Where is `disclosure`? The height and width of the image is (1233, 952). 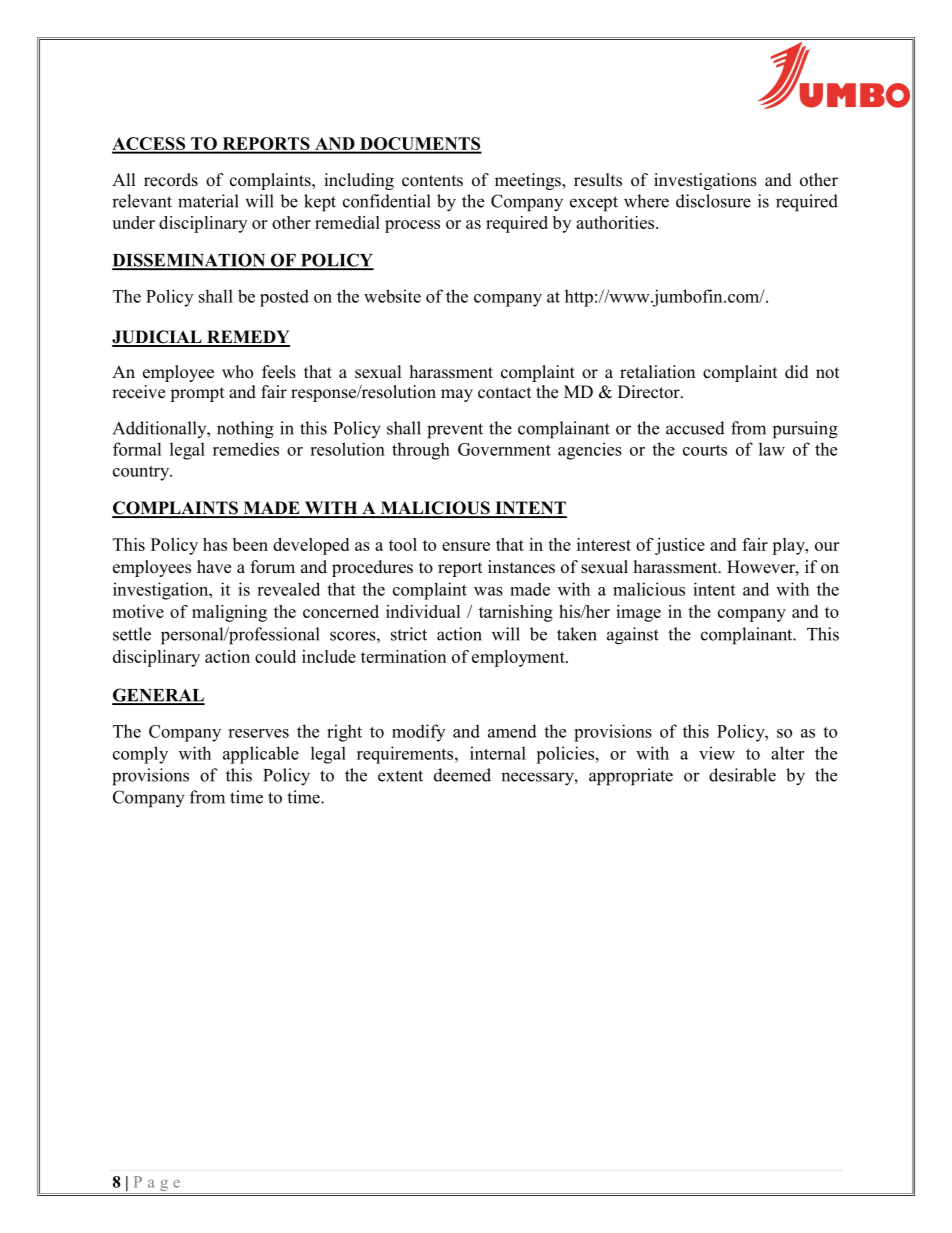 disclosure is located at coordinates (713, 201).
